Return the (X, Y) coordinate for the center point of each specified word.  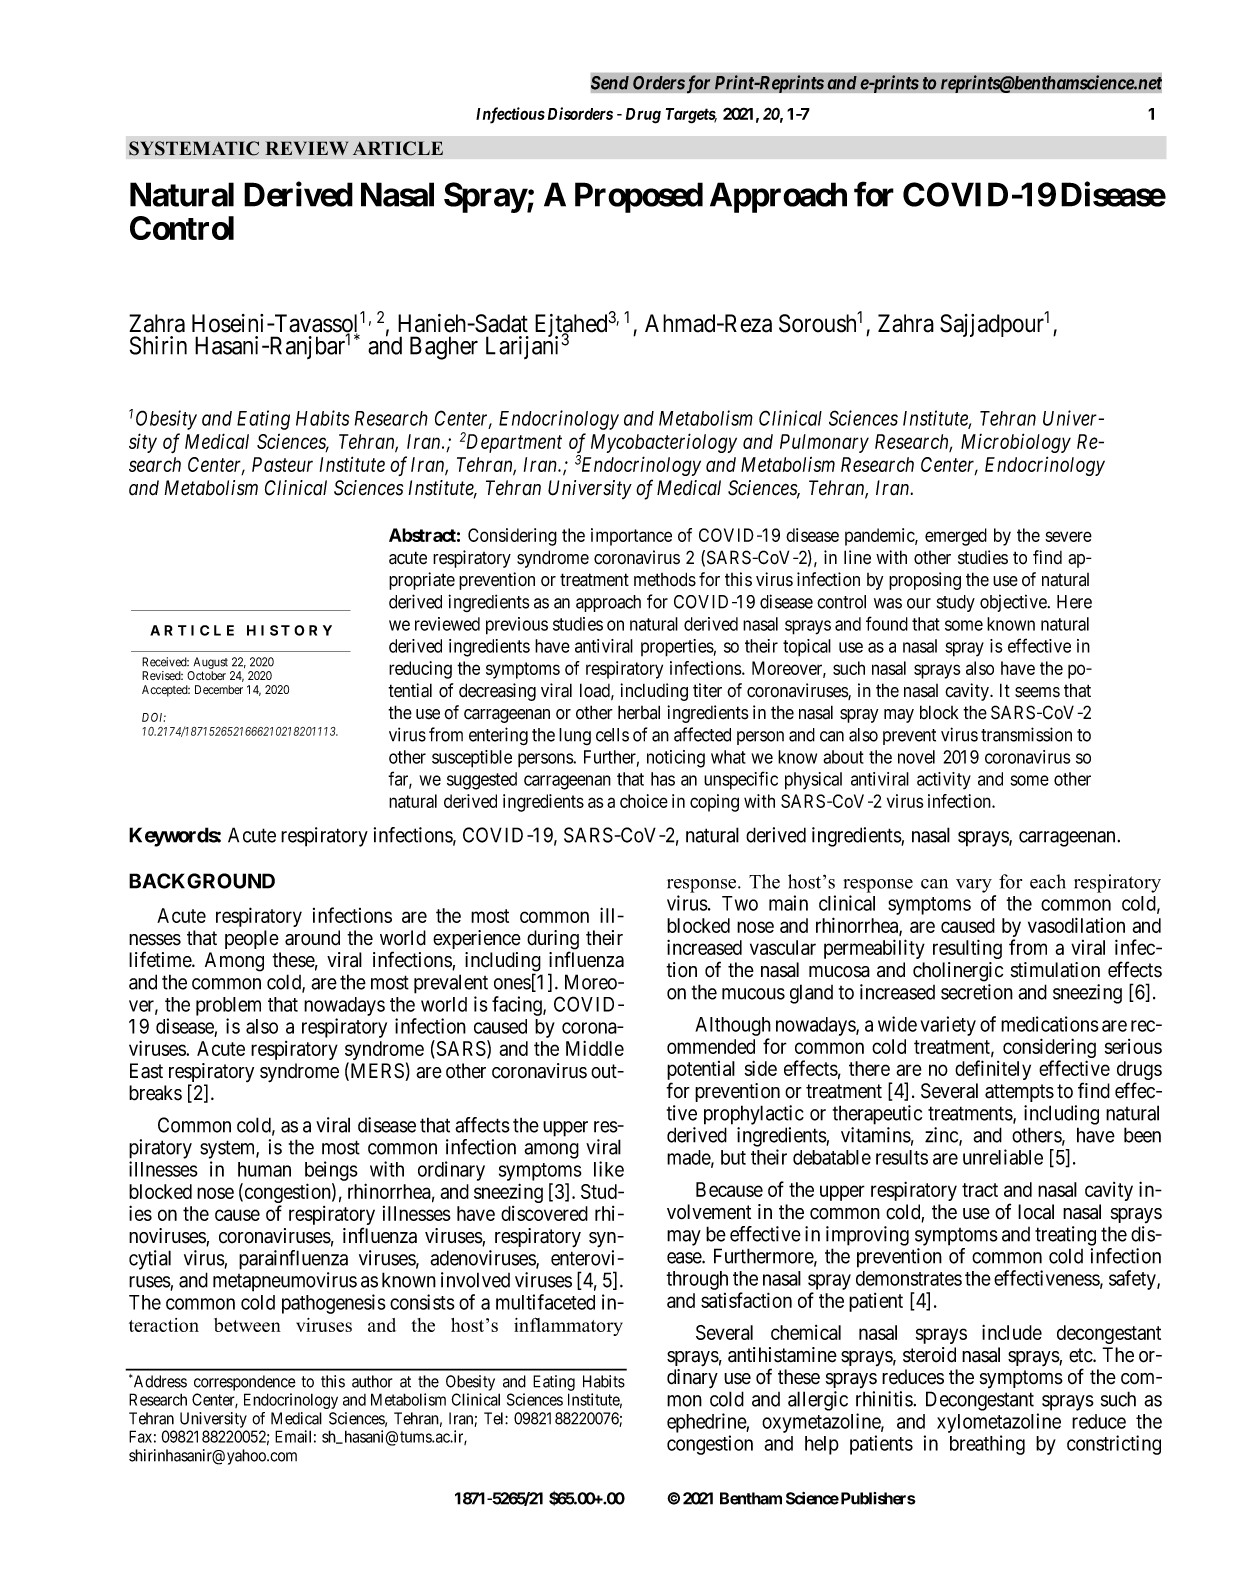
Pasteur (282, 464)
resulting (967, 949)
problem (228, 1006)
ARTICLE (398, 148)
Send (610, 83)
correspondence (245, 1383)
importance (631, 537)
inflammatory (568, 1326)
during (553, 941)
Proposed (639, 197)
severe (1068, 536)
